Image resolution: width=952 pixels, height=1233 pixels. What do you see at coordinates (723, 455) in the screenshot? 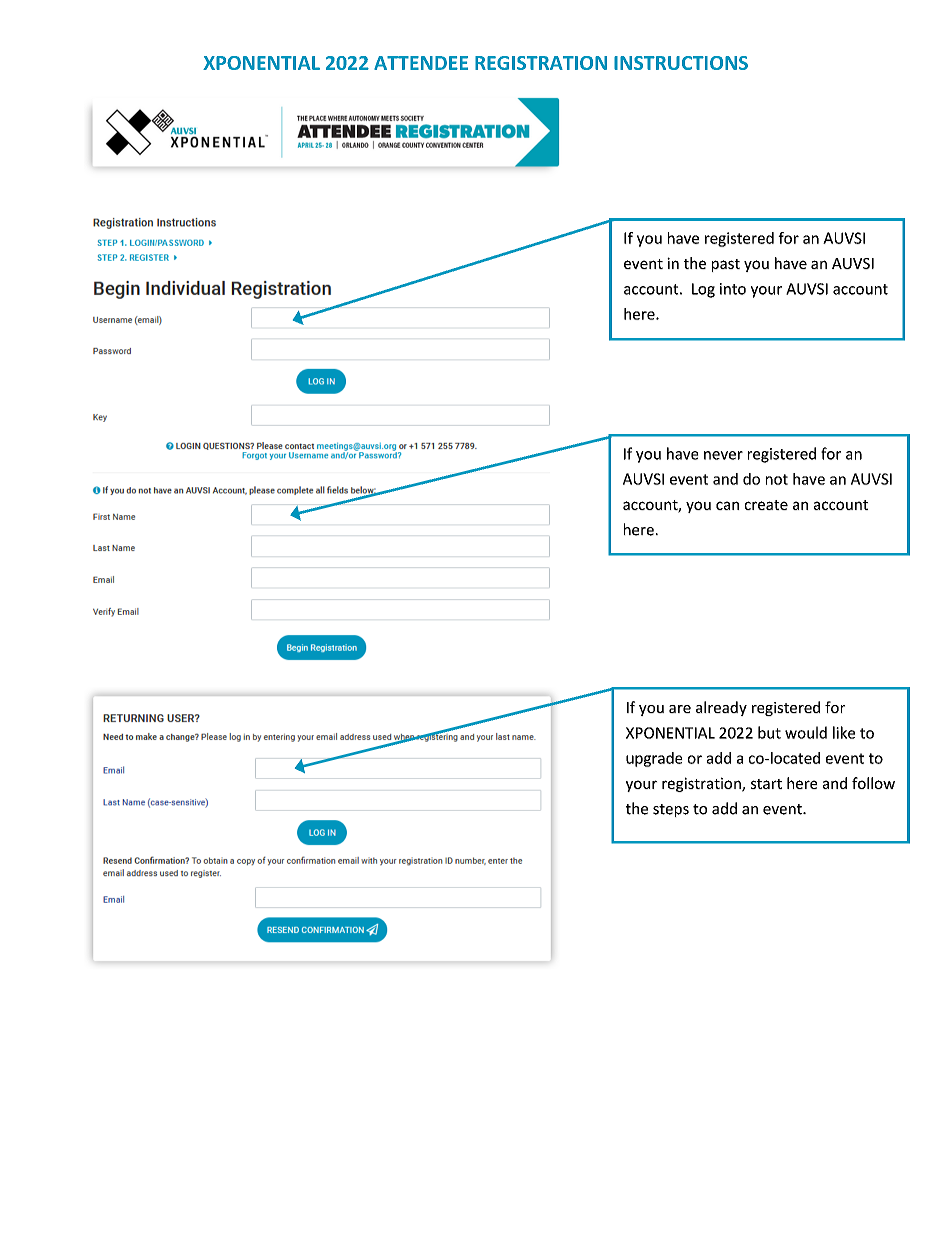
I see `never` at bounding box center [723, 455].
